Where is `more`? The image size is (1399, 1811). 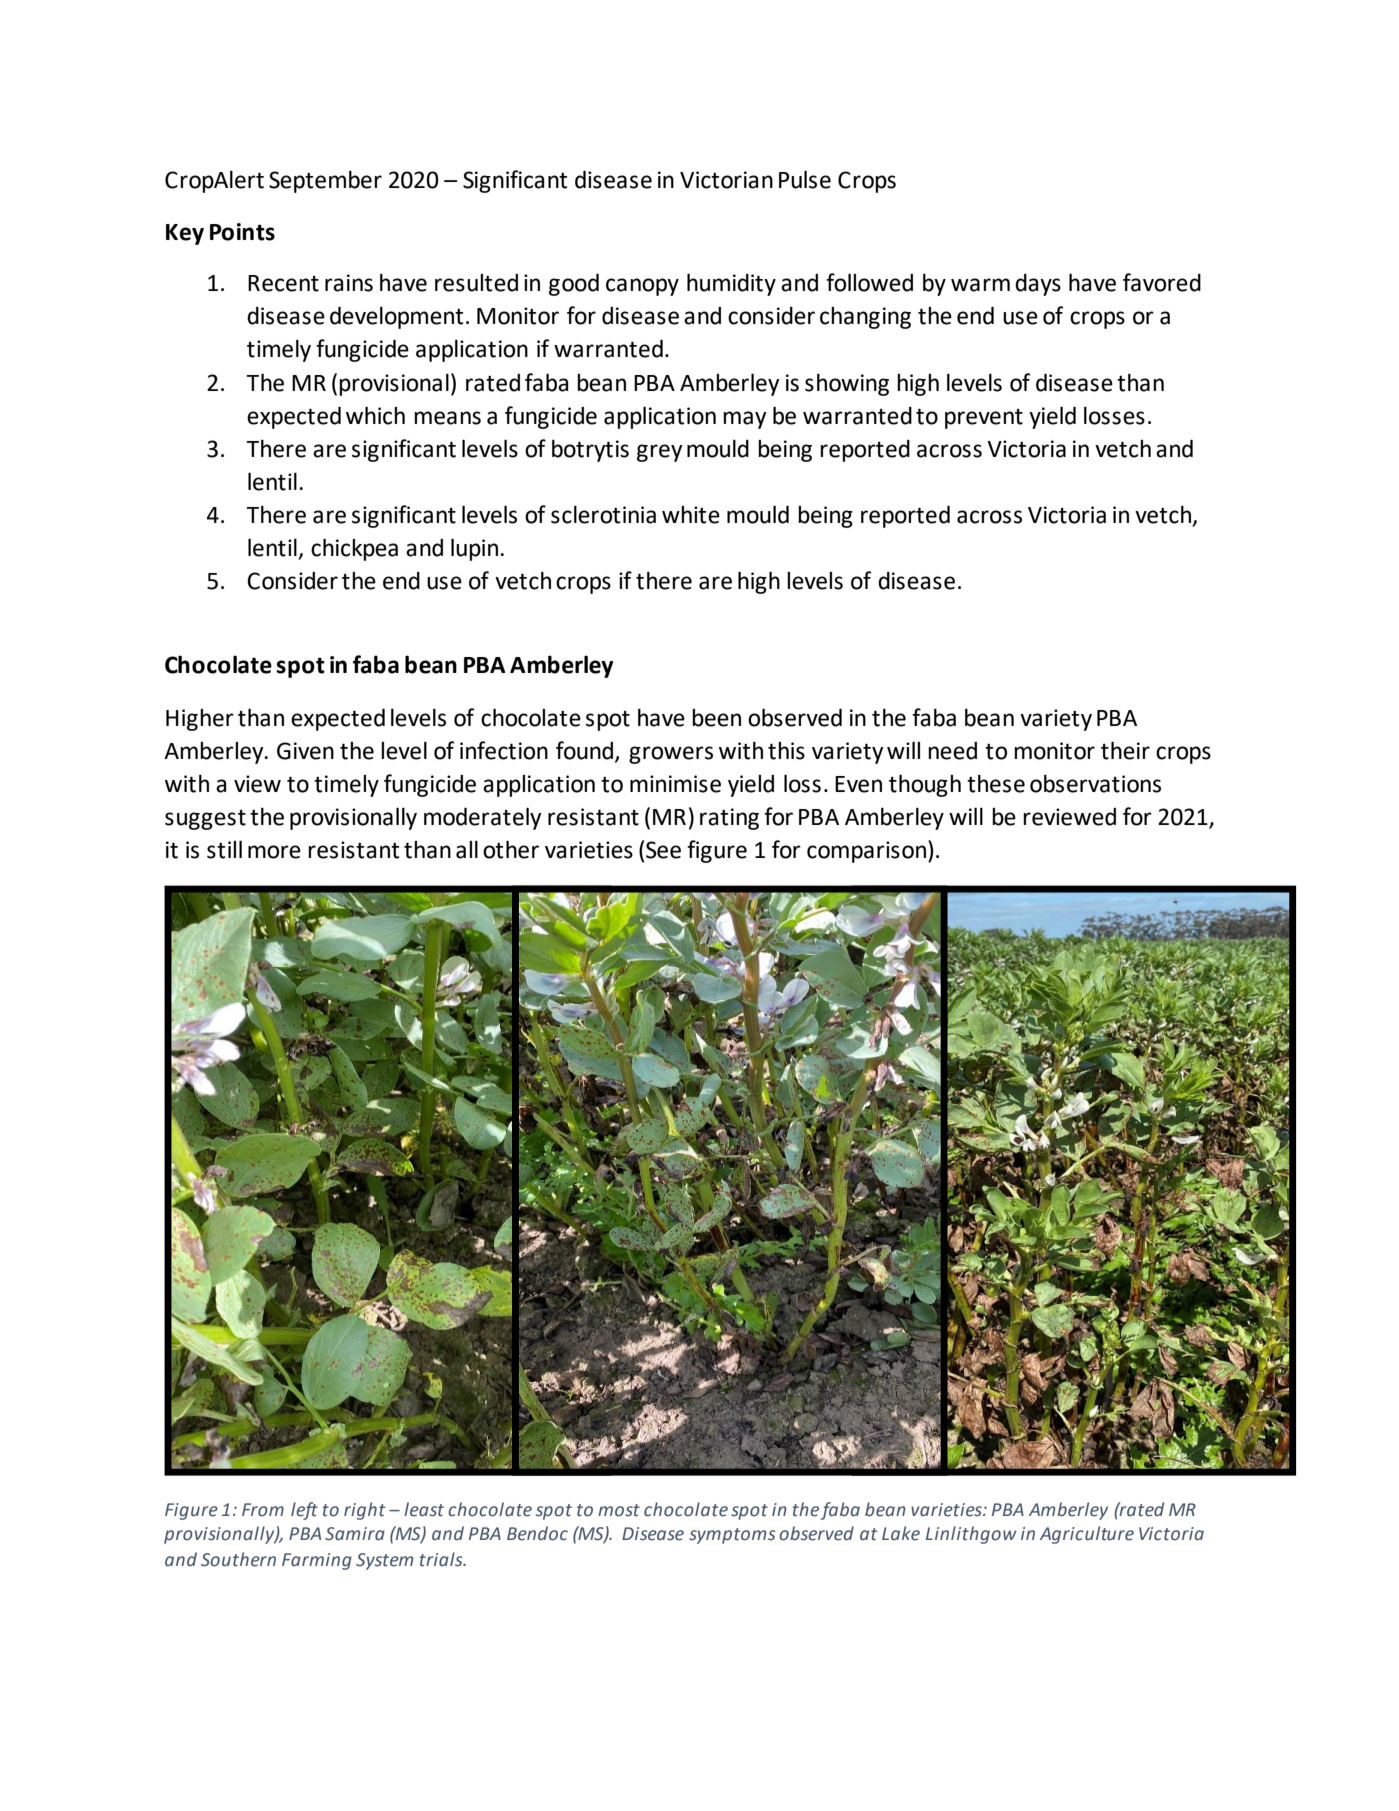
more is located at coordinates (274, 852).
